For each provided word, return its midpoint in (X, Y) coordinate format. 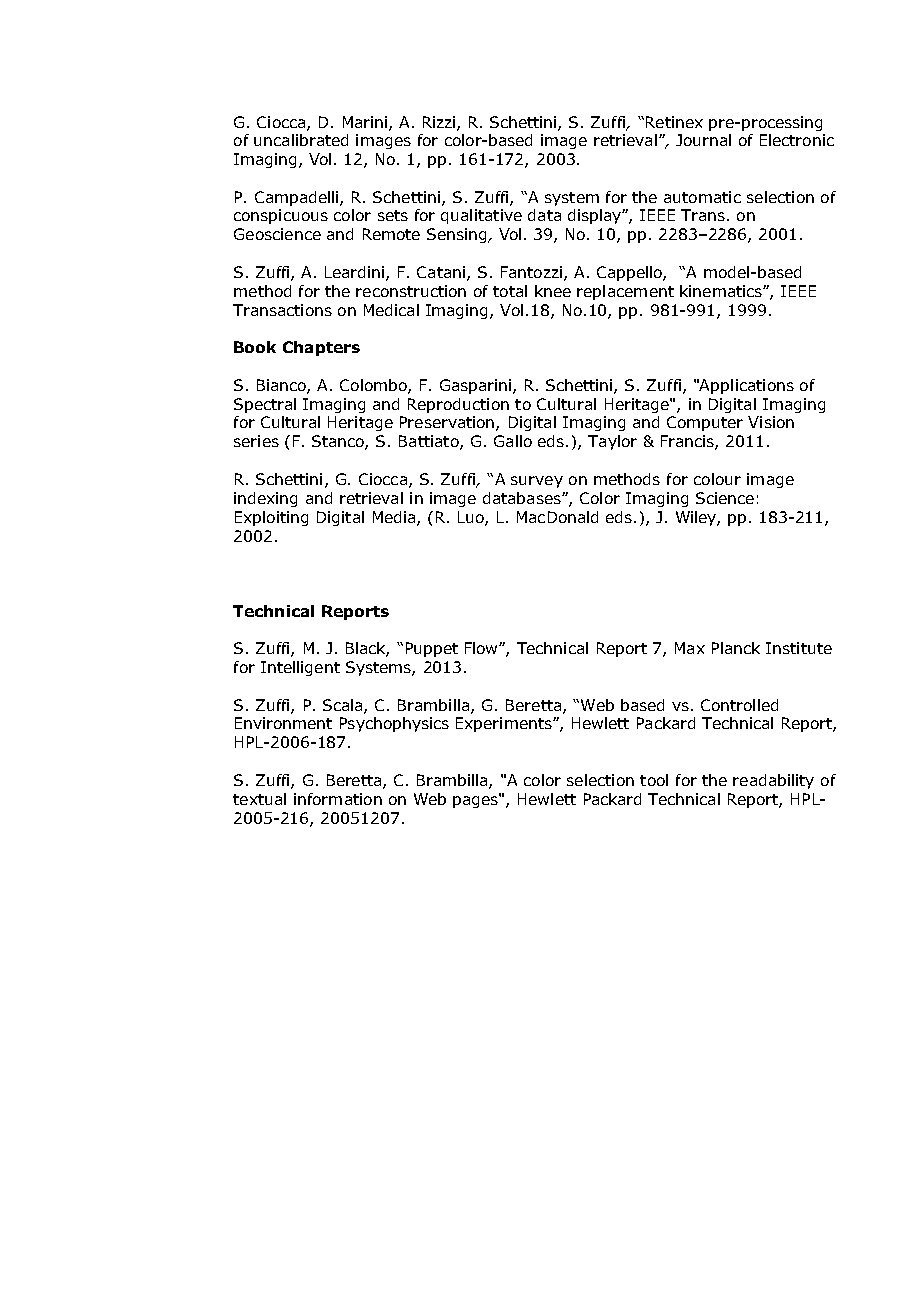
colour (717, 479)
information (338, 799)
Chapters (321, 348)
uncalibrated (301, 140)
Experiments (505, 724)
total (510, 291)
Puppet (432, 649)
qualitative (481, 216)
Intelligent (300, 668)
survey (537, 482)
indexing (265, 499)
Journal (703, 140)
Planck (736, 648)
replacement (625, 292)
